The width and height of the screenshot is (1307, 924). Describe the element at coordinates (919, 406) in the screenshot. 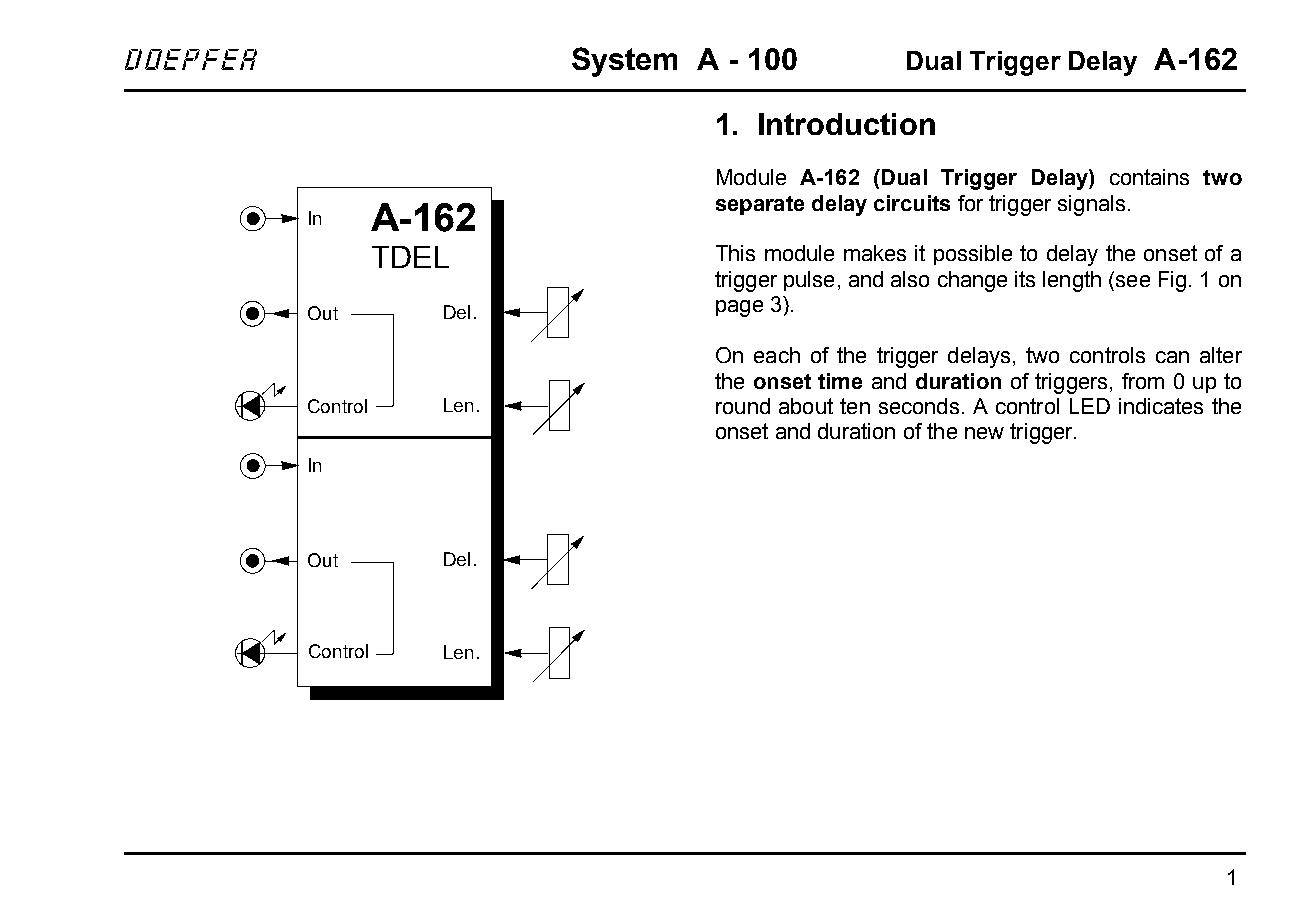

I see `seconds` at that location.
